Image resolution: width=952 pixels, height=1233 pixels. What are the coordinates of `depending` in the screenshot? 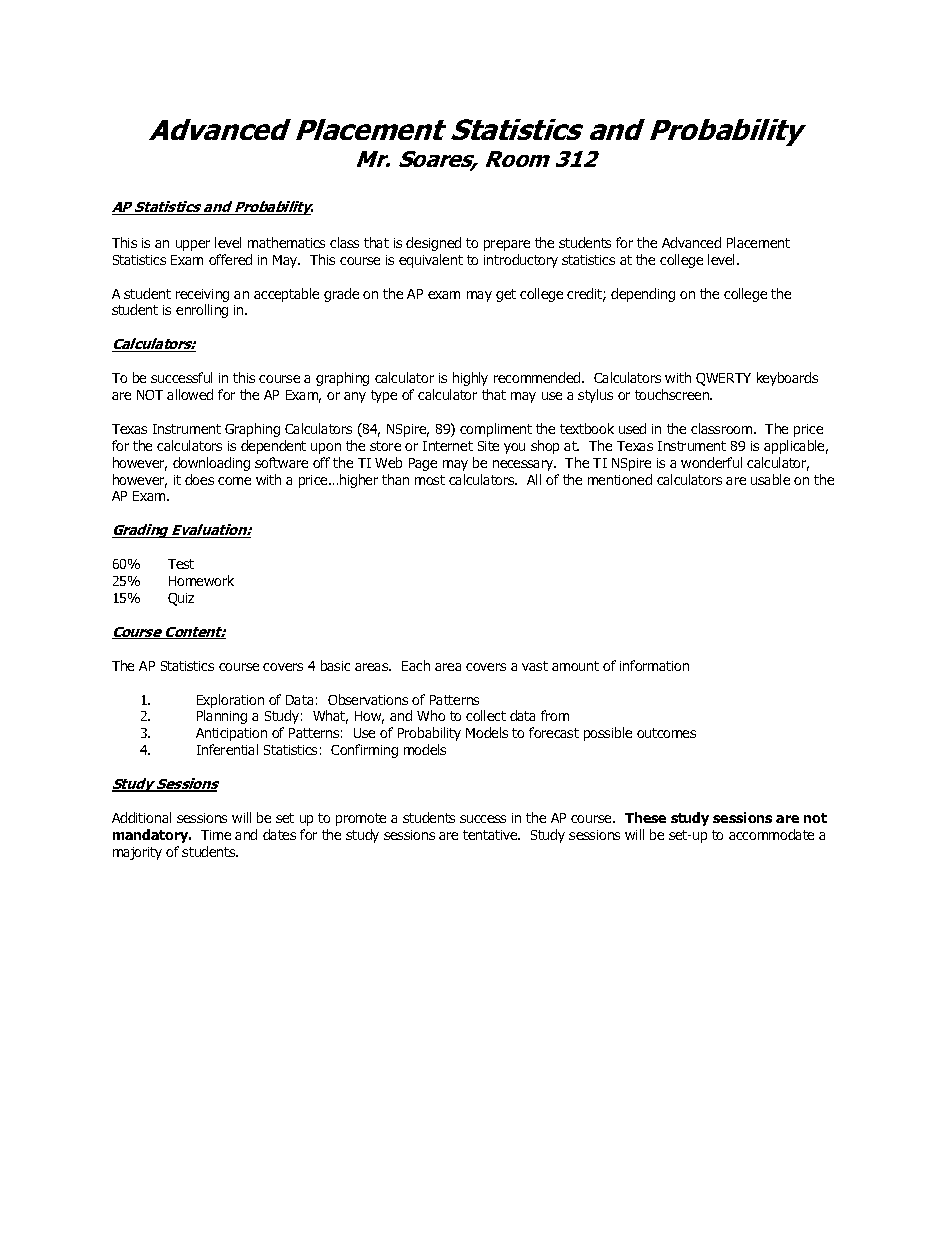 It's located at (643, 295).
